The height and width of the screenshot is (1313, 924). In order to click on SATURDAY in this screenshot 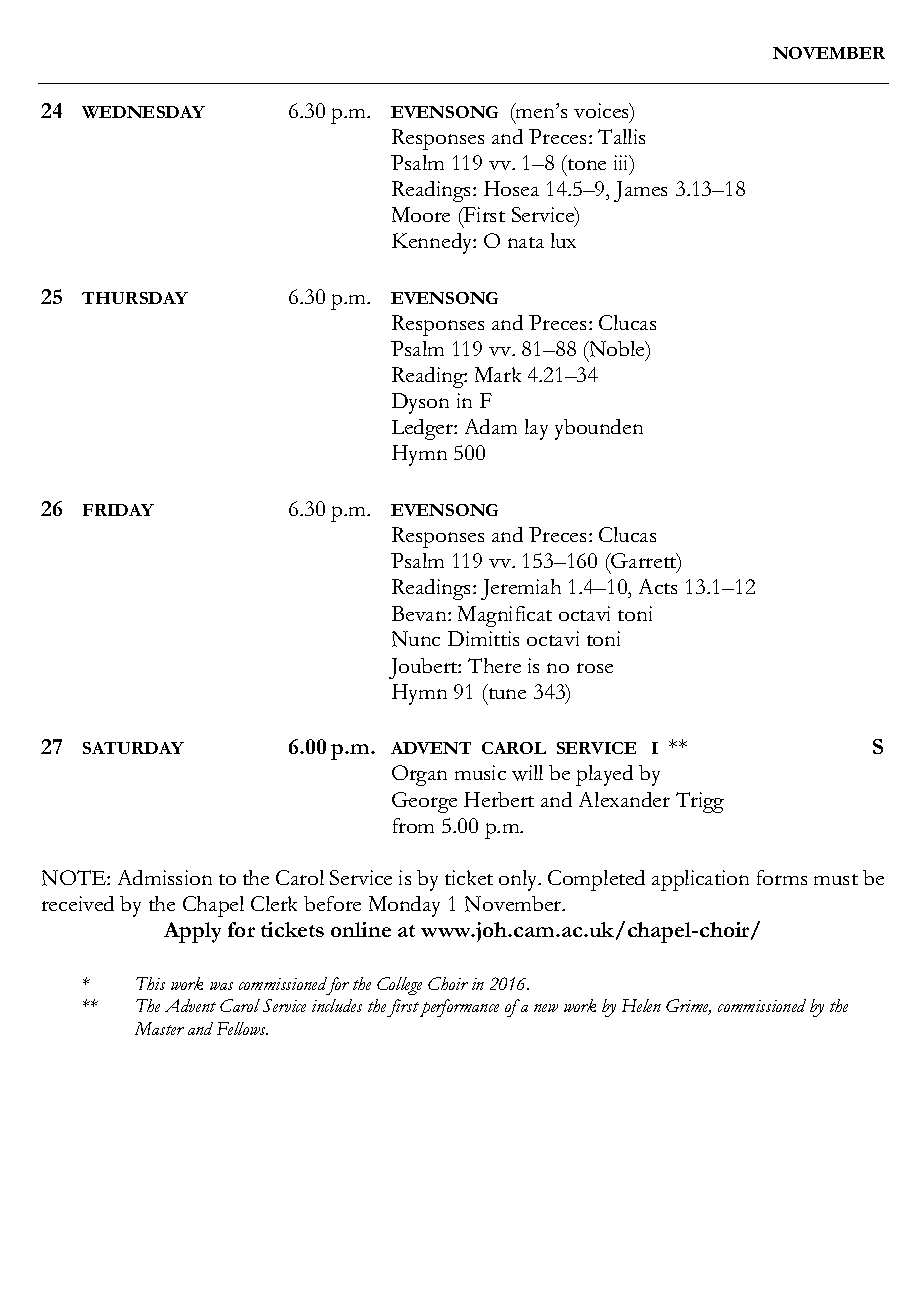, I will do `click(133, 748)`.
